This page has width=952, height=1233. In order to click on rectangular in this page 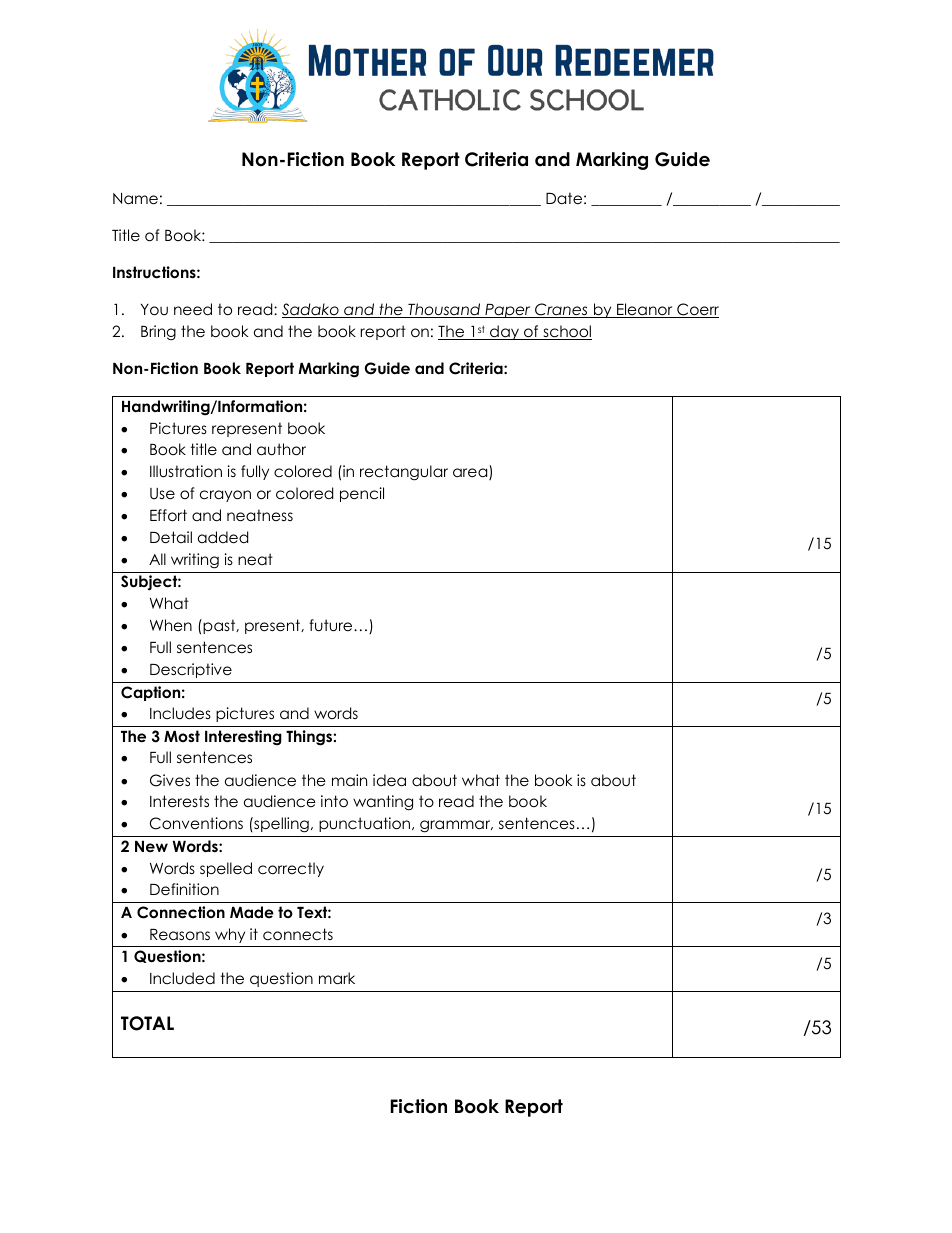, I will do `click(404, 473)`.
